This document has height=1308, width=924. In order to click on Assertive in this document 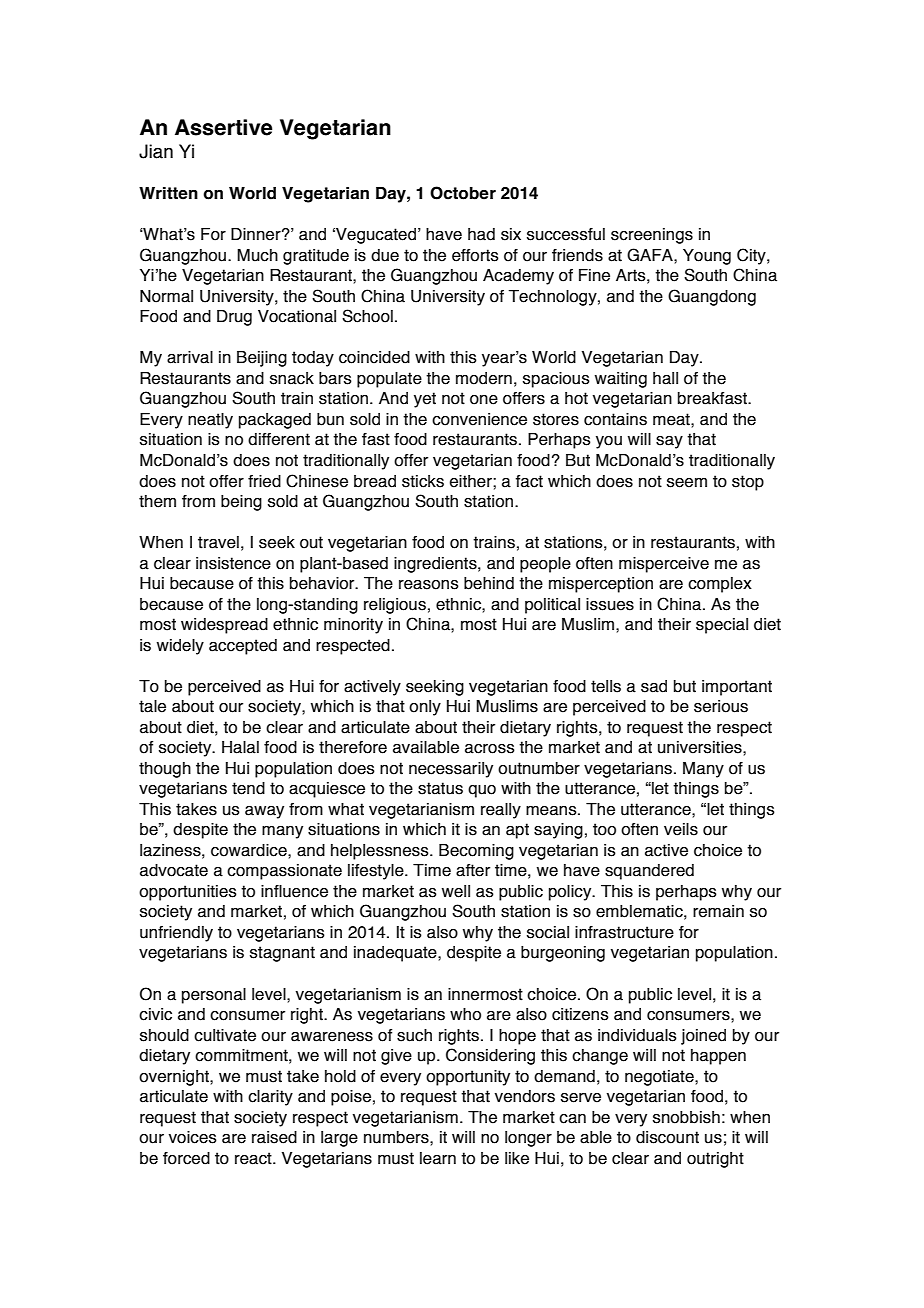, I will do `click(223, 127)`.
